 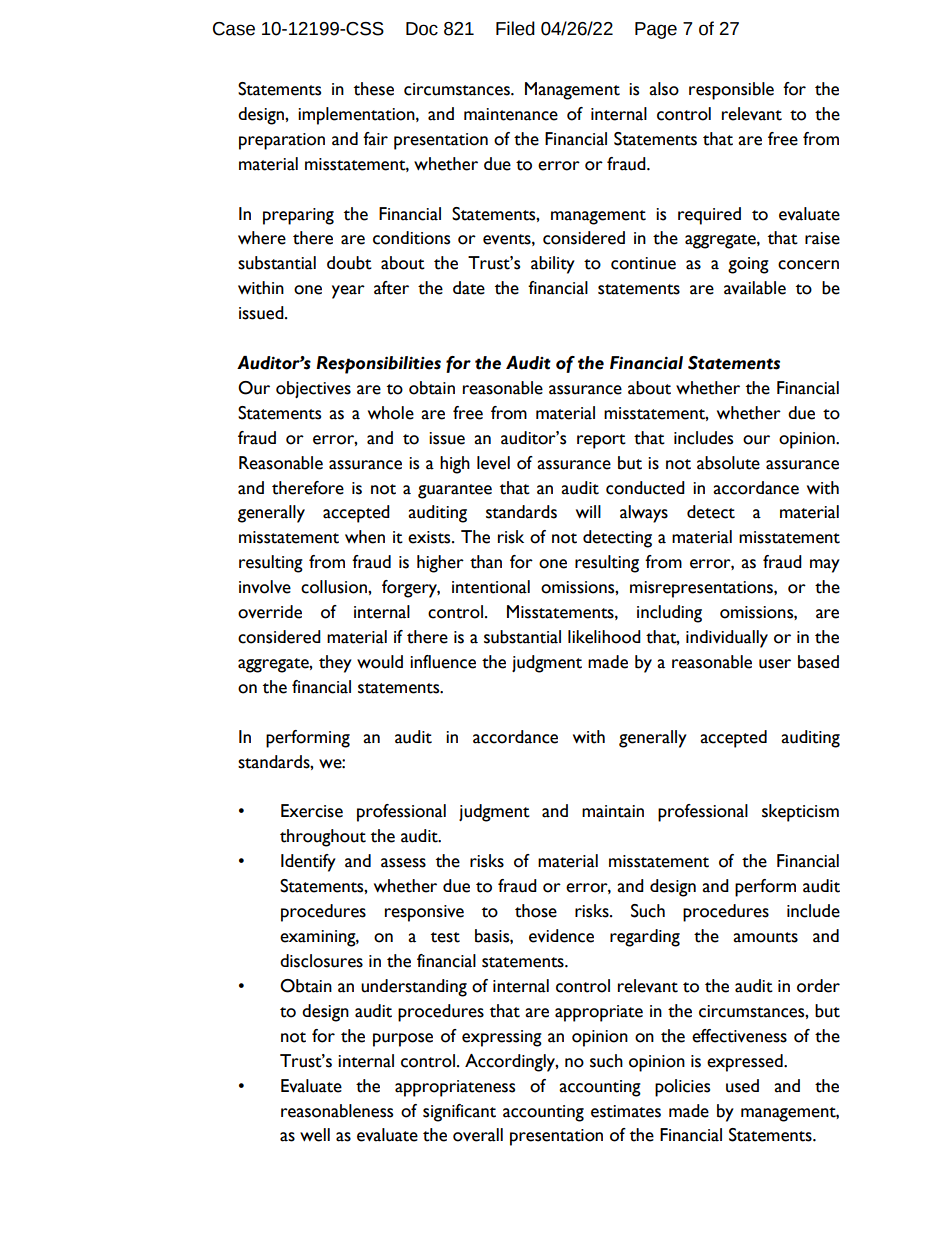 What do you see at coordinates (493, 463) in the page?
I see `level` at bounding box center [493, 463].
